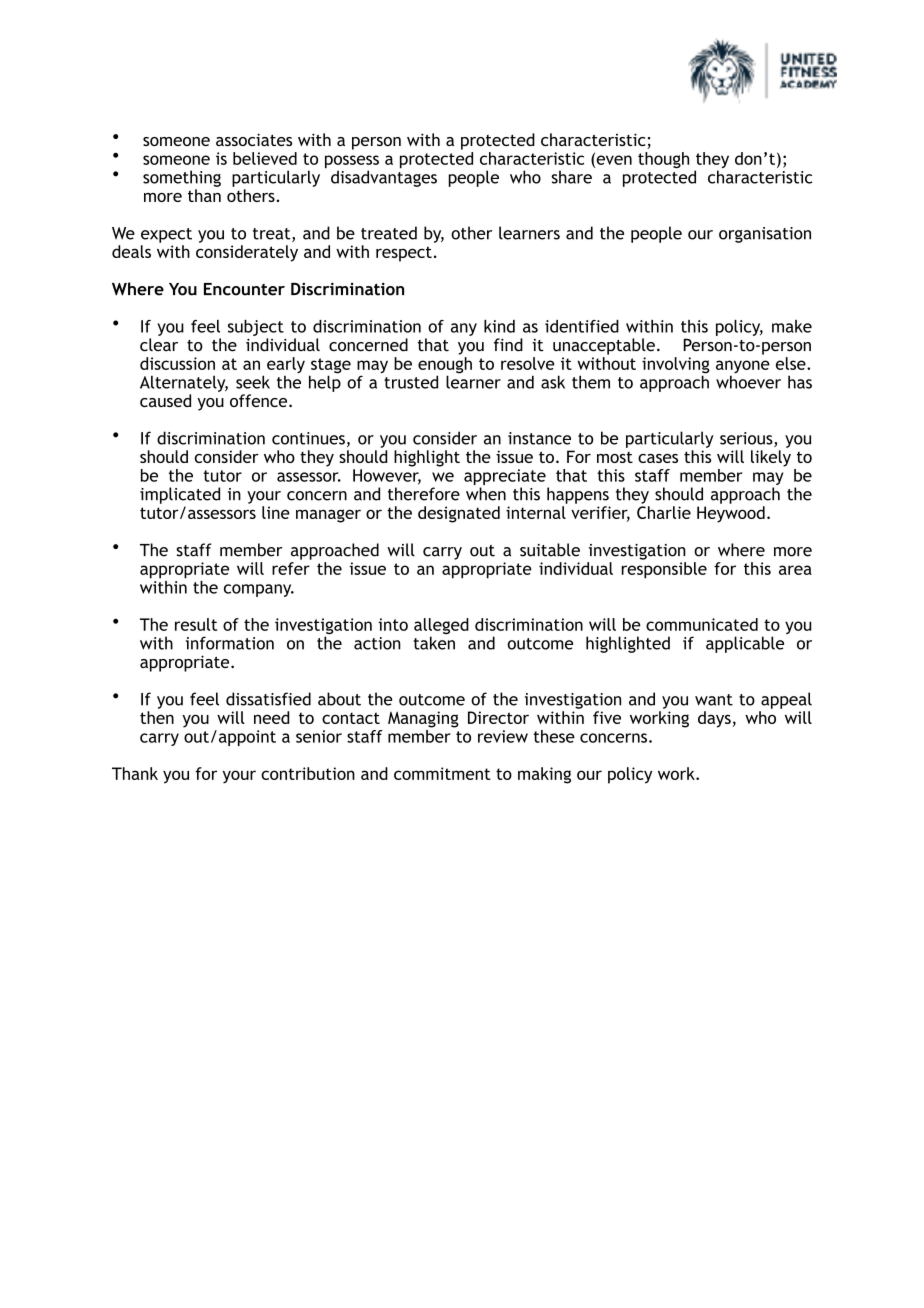  What do you see at coordinates (442, 773) in the page?
I see `commitment` at bounding box center [442, 773].
